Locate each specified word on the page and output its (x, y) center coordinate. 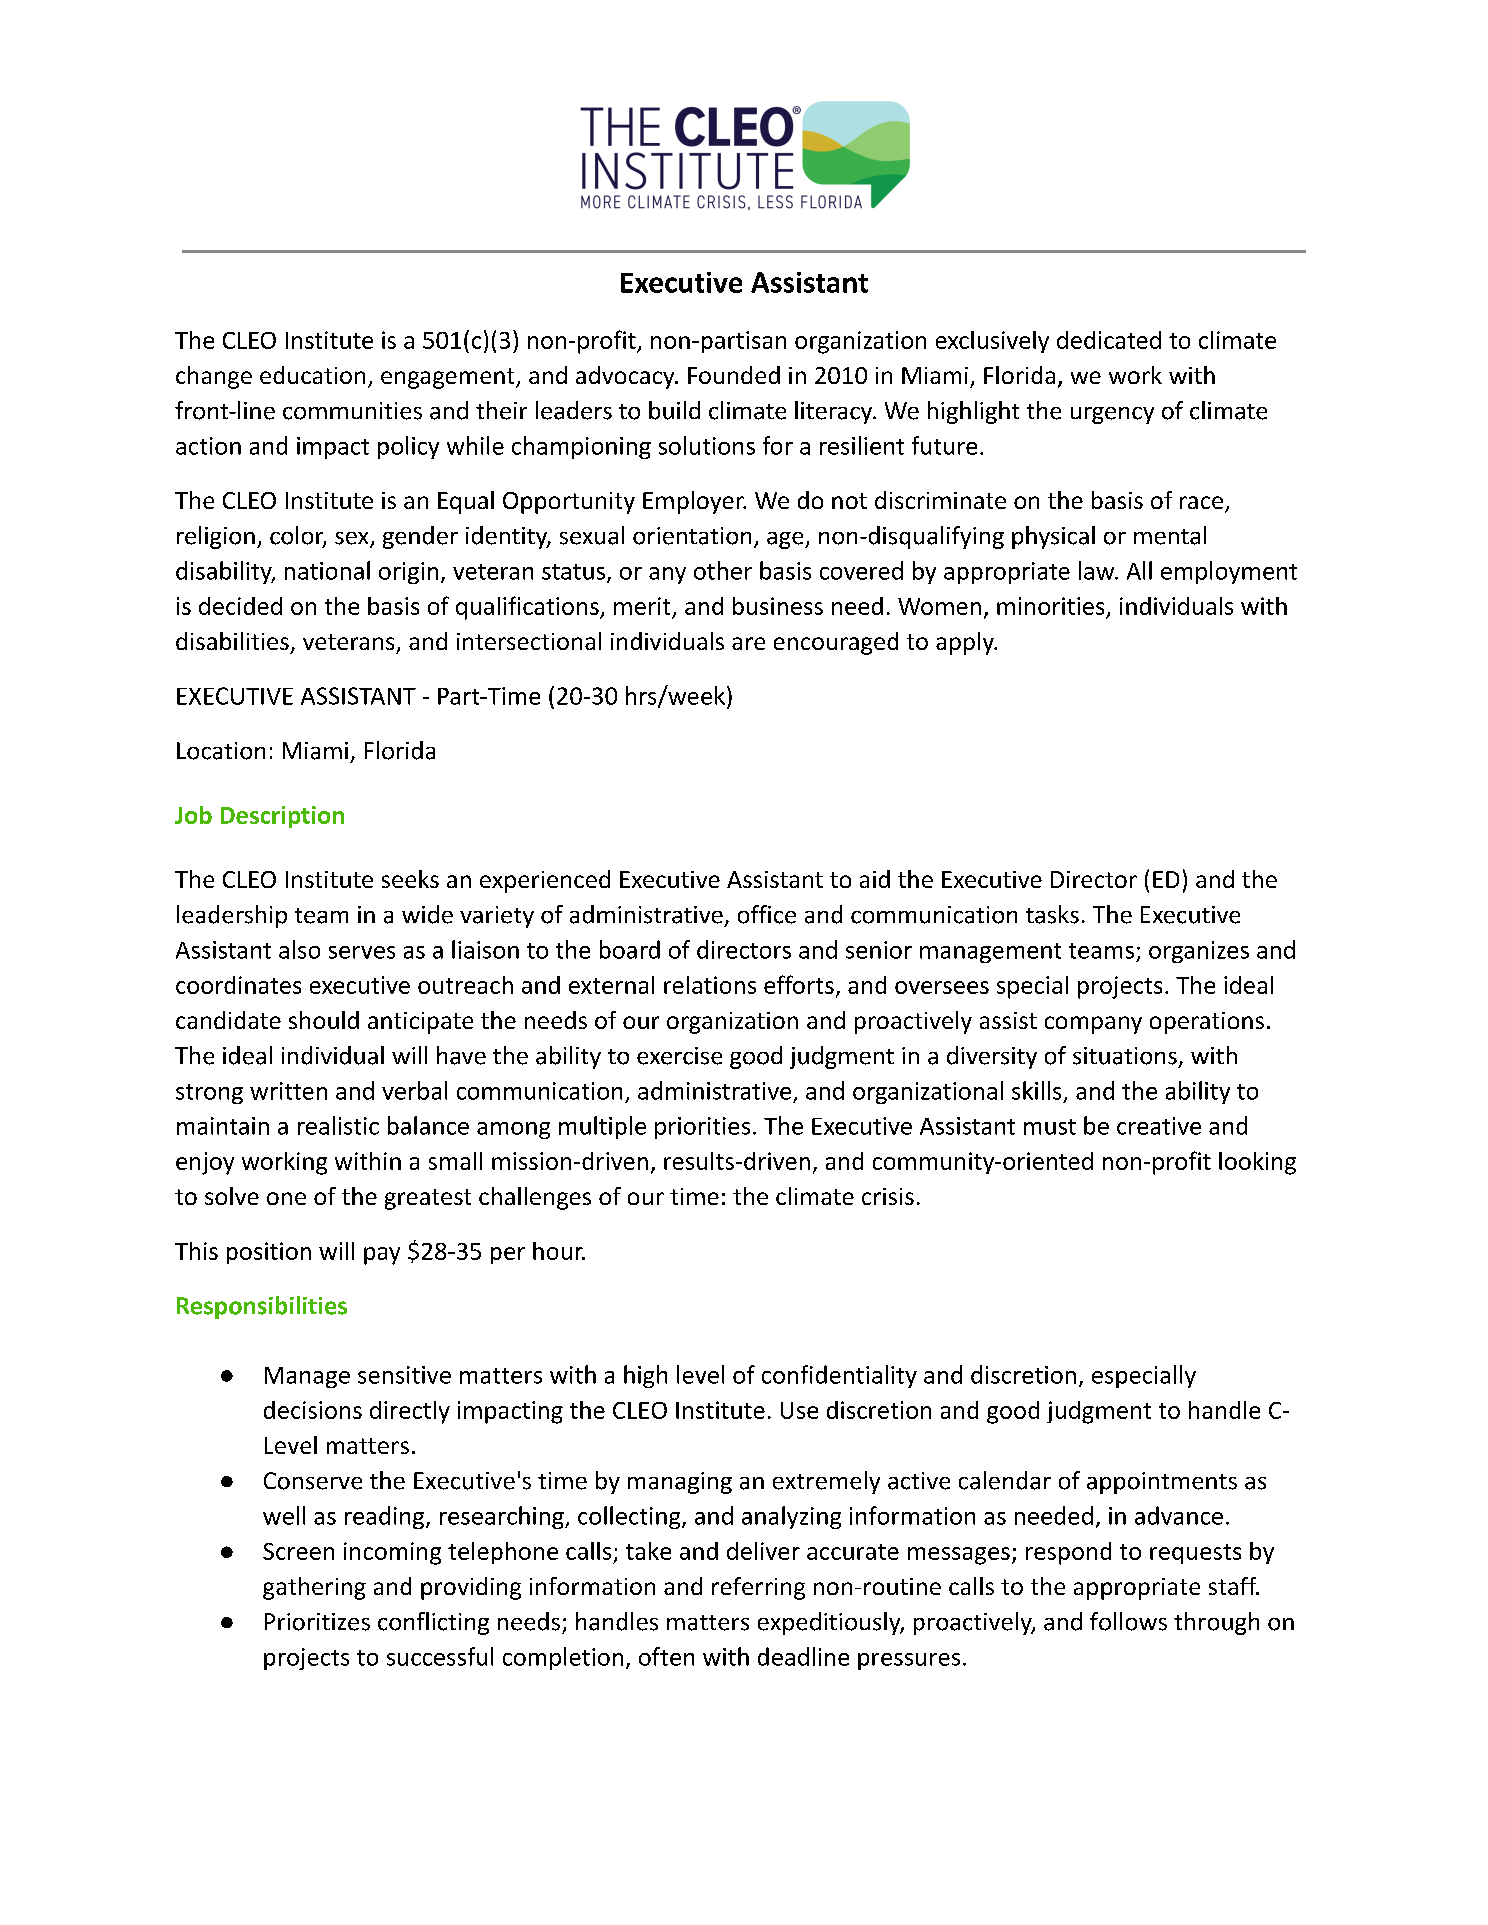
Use (799, 1410)
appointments (1162, 1483)
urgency (1112, 415)
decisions (313, 1410)
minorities (1050, 606)
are (748, 643)
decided (240, 606)
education (312, 375)
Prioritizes (317, 1622)
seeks (410, 879)
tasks (1052, 914)
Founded (734, 375)
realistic (338, 1125)
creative (1159, 1126)
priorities (702, 1128)
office (767, 914)
